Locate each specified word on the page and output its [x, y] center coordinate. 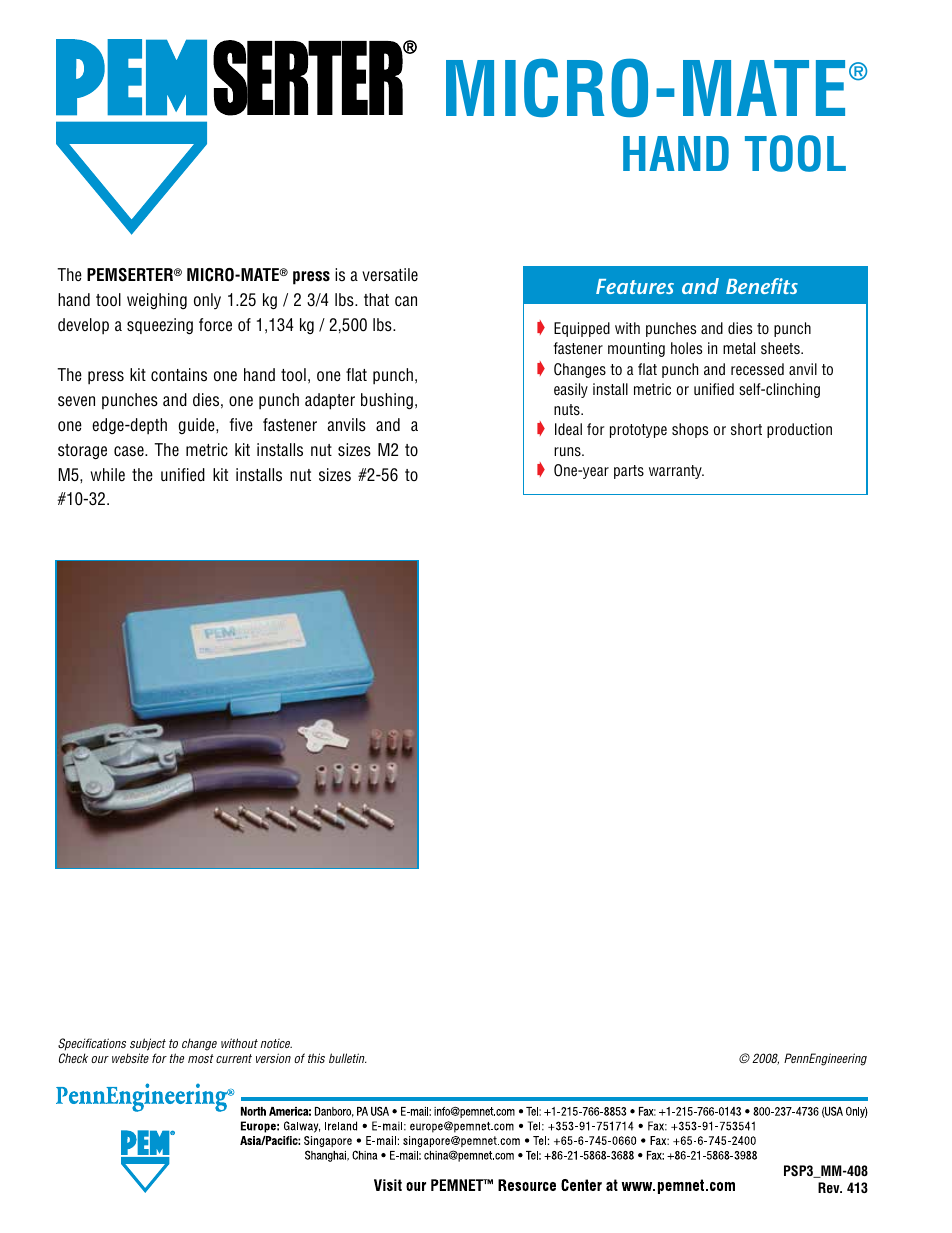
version [273, 1058]
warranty [676, 472]
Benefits [762, 286]
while [108, 474]
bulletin [348, 1058]
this [316, 1058]
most [201, 1058]
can [406, 301]
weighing [157, 301]
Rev [830, 1187]
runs [568, 452]
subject [148, 1044]
